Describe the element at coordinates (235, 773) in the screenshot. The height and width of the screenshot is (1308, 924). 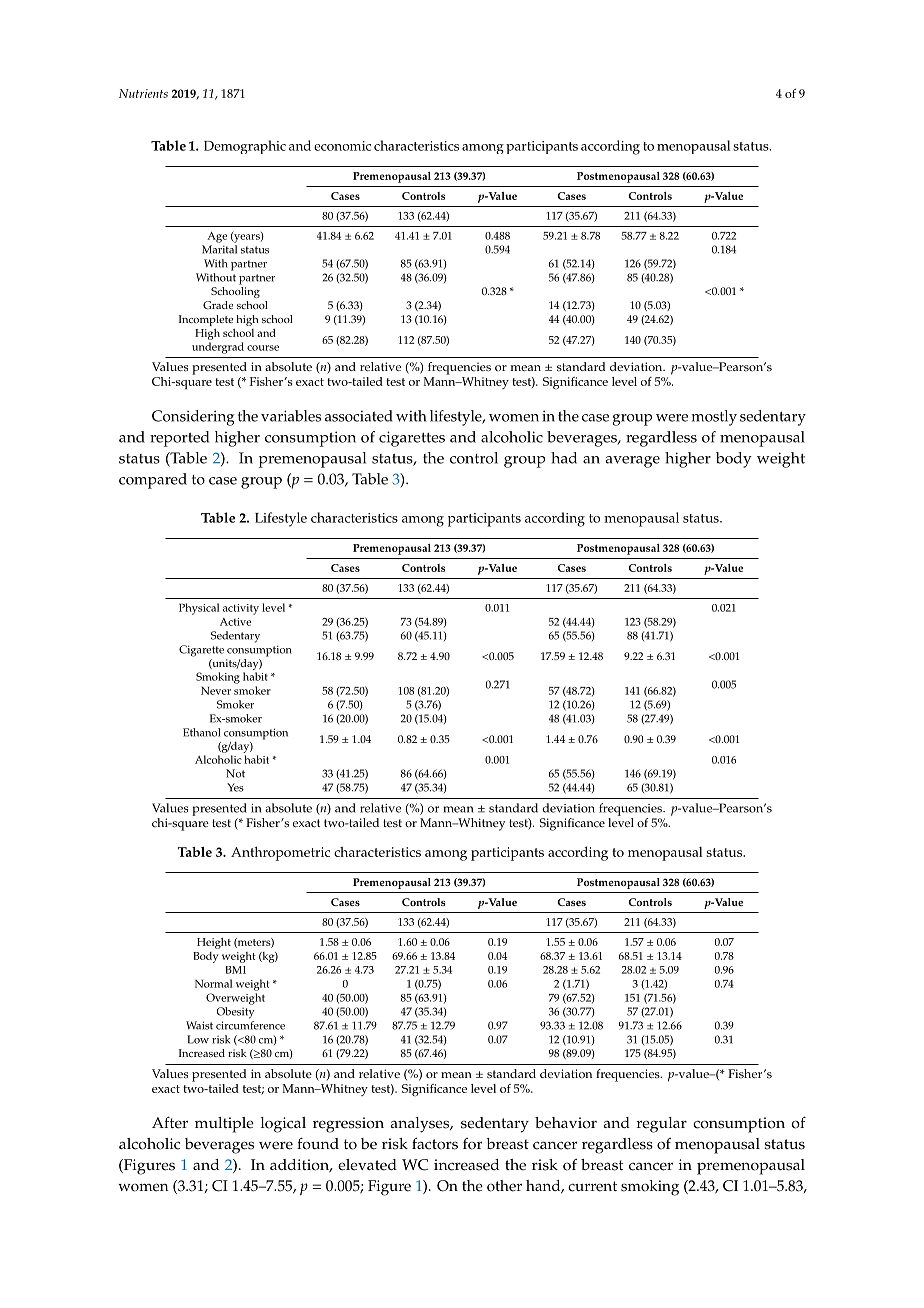
I see `Not` at that location.
